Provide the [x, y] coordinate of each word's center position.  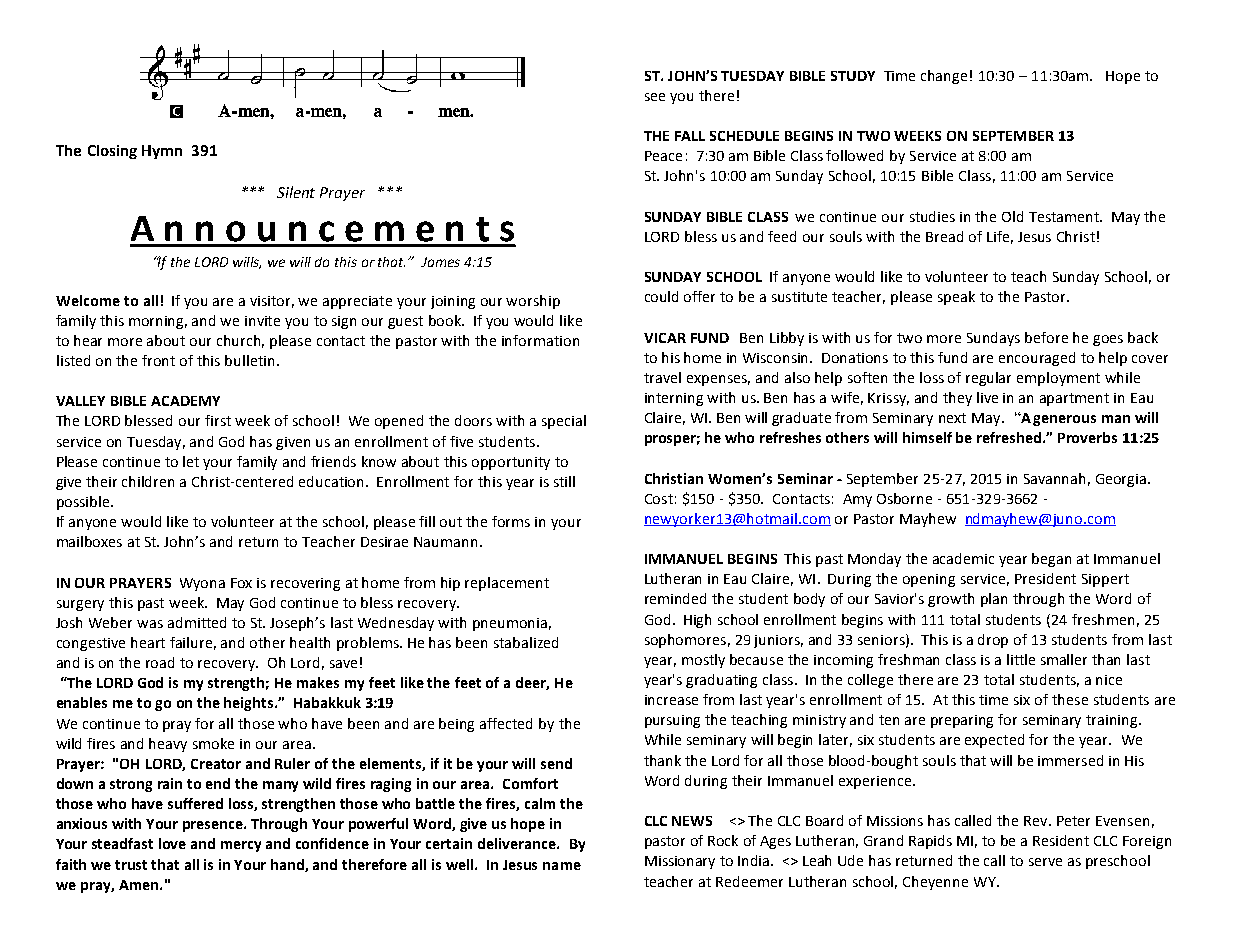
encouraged [1037, 359]
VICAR [665, 338]
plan [994, 600]
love [172, 843]
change [944, 77]
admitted [197, 622]
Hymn [162, 152]
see [655, 97]
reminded [675, 598]
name [562, 866]
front [158, 360]
